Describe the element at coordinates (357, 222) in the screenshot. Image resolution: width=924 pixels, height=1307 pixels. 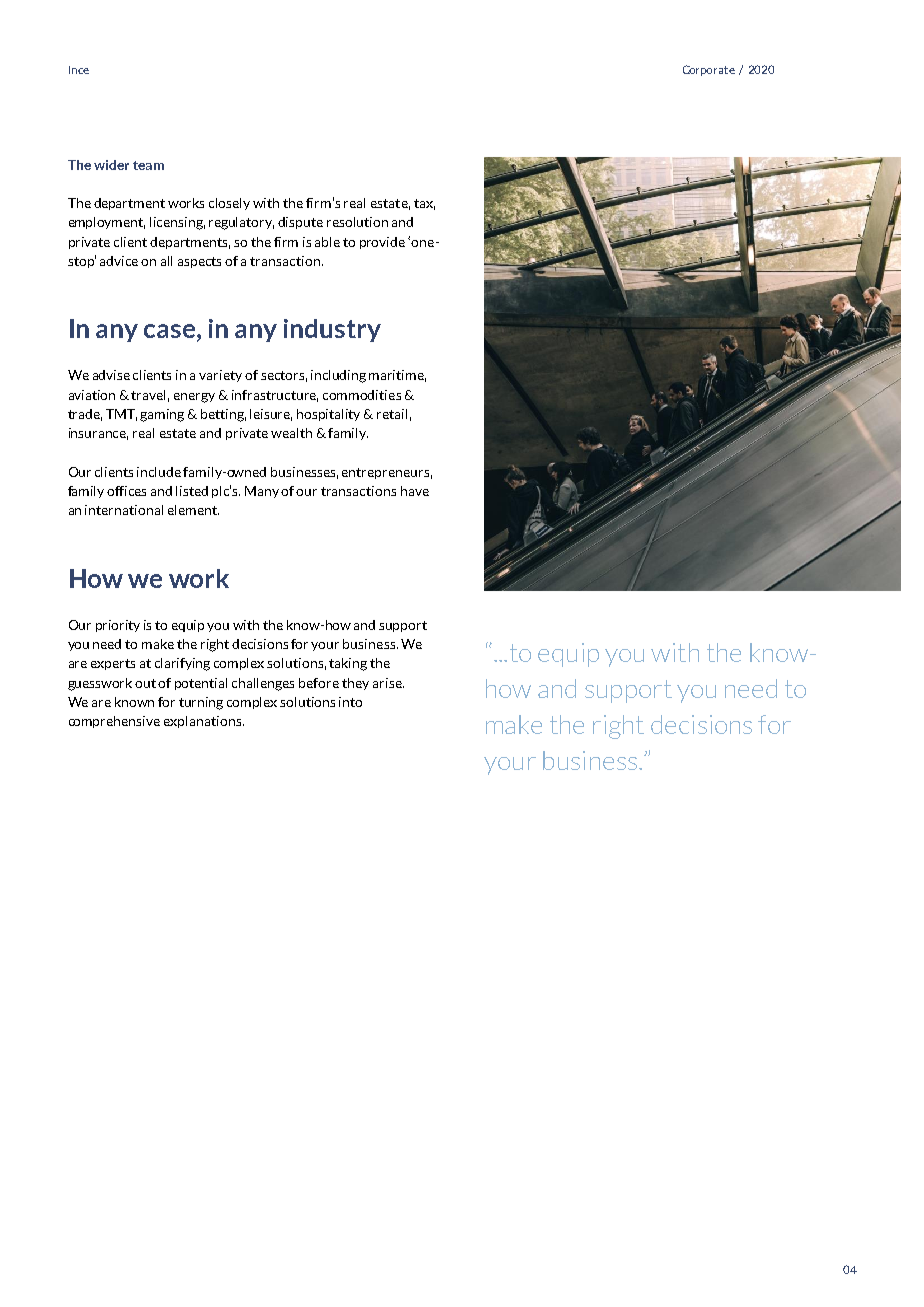
I see `resolution` at that location.
